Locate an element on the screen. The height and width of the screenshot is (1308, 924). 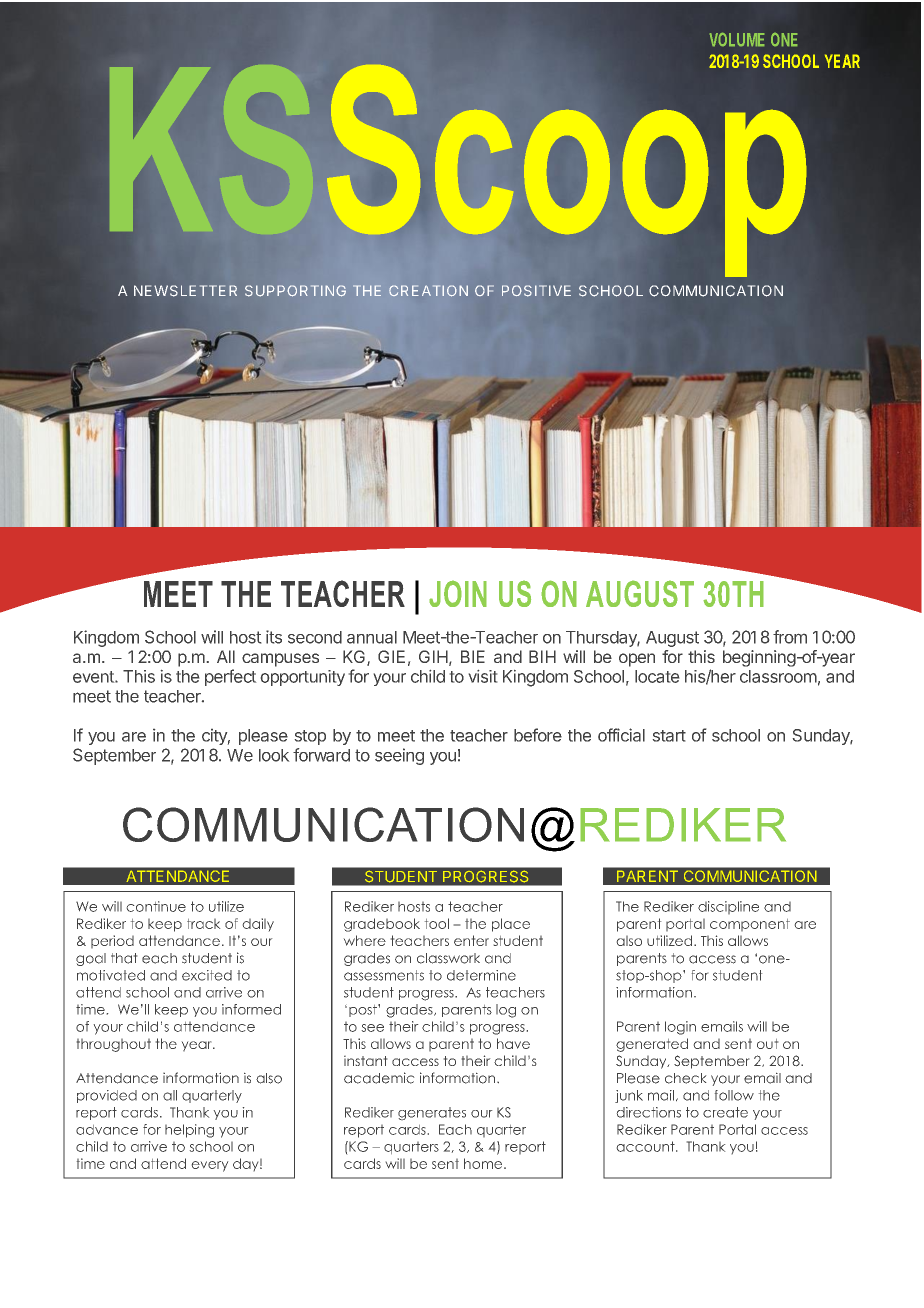
from is located at coordinates (790, 637).
